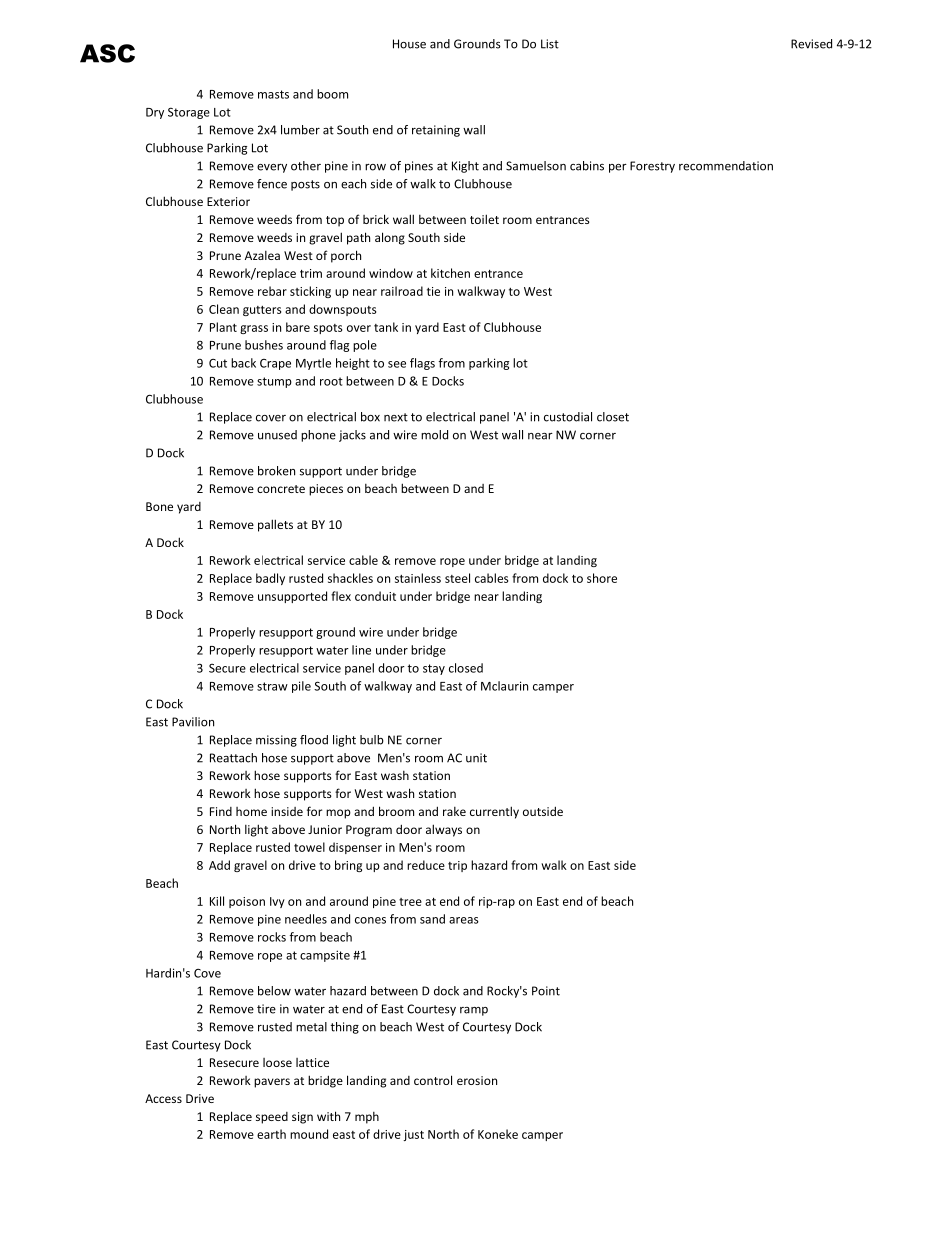  I want to click on Plant, so click(223, 327).
